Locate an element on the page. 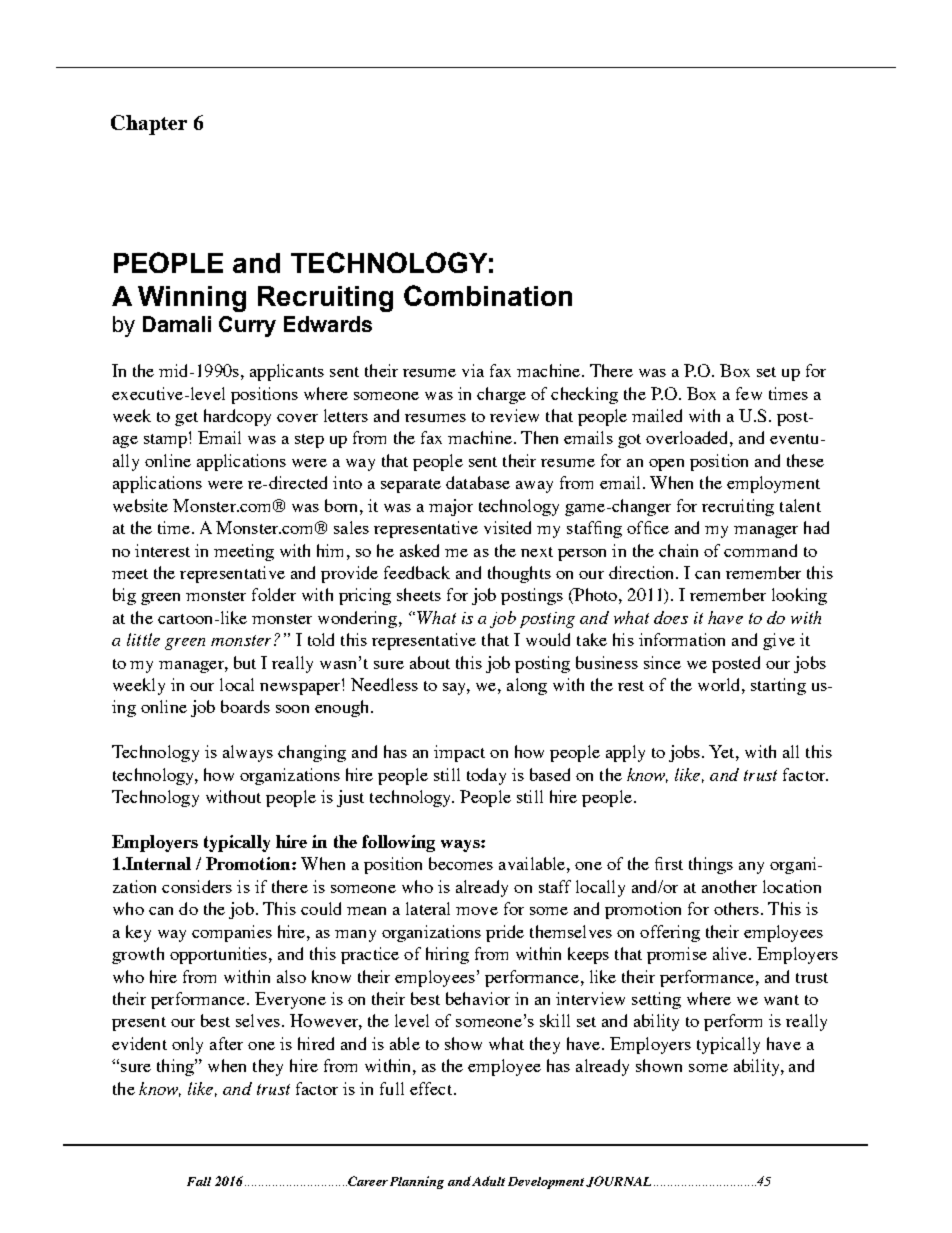 The width and height of the document is (952, 1233). Combination is located at coordinates (488, 295).
